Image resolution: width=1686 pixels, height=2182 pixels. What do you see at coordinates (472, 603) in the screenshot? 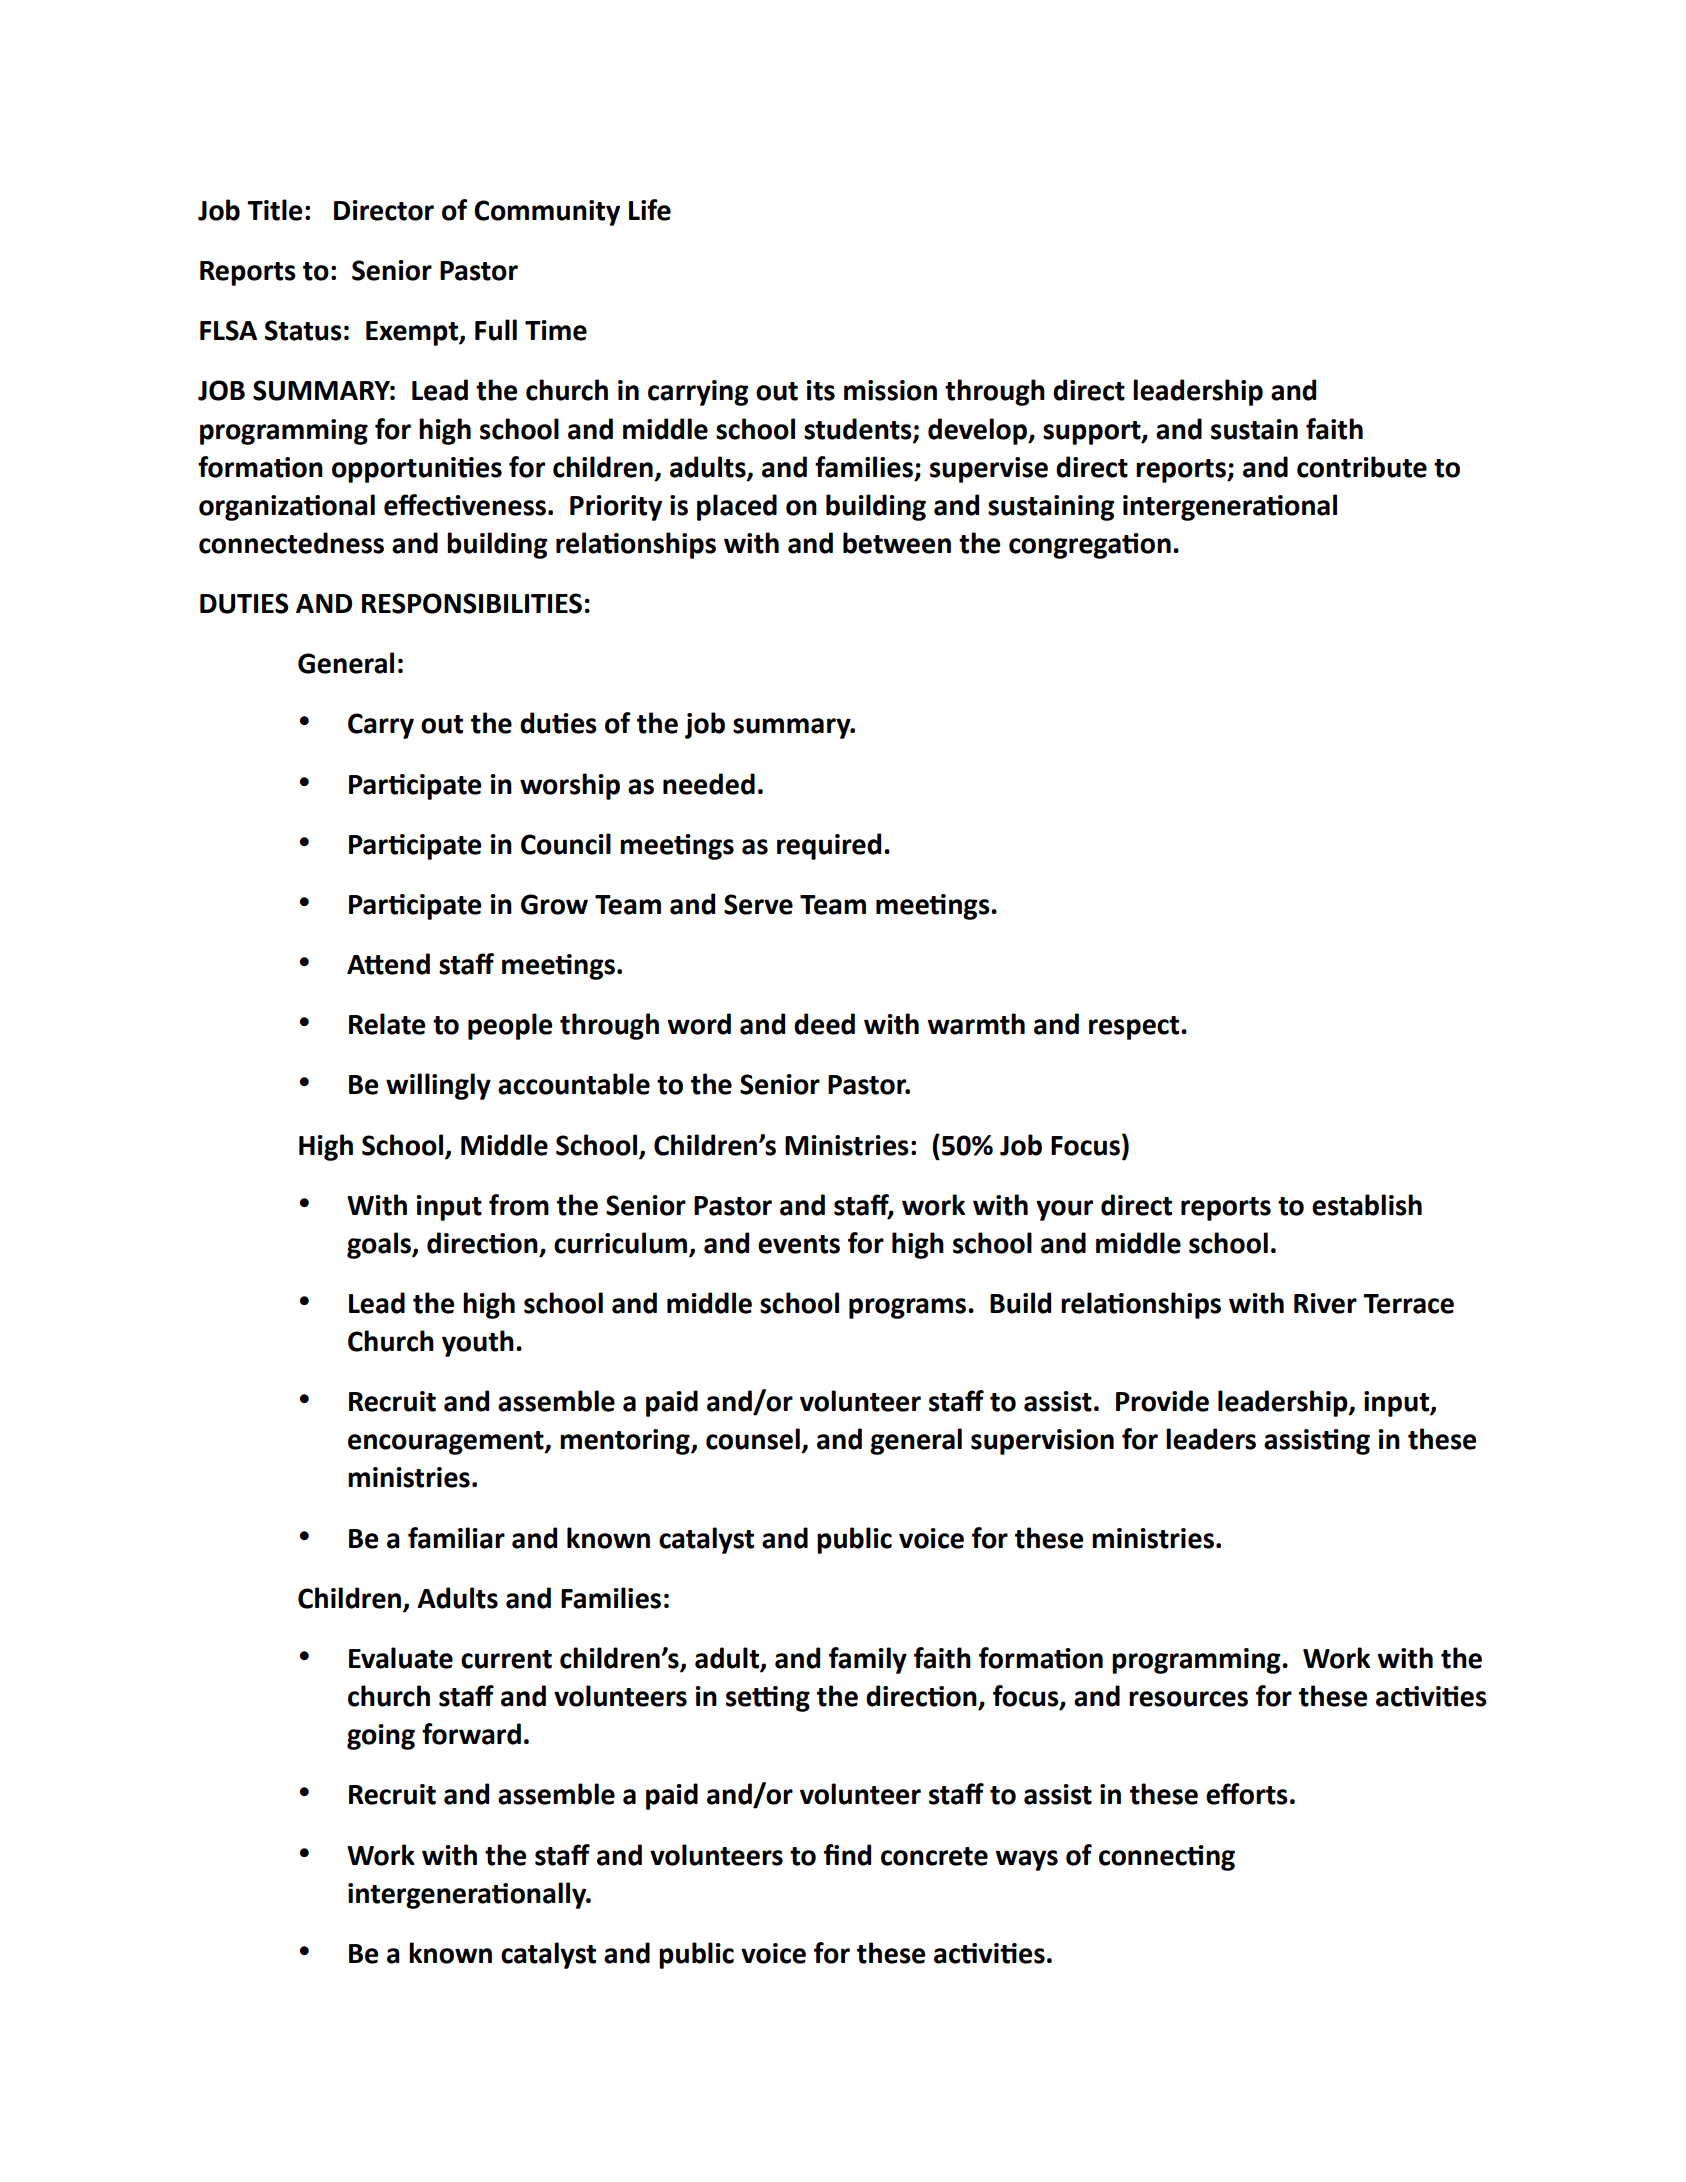
I see `RESPONSIBILITIES` at bounding box center [472, 603].
